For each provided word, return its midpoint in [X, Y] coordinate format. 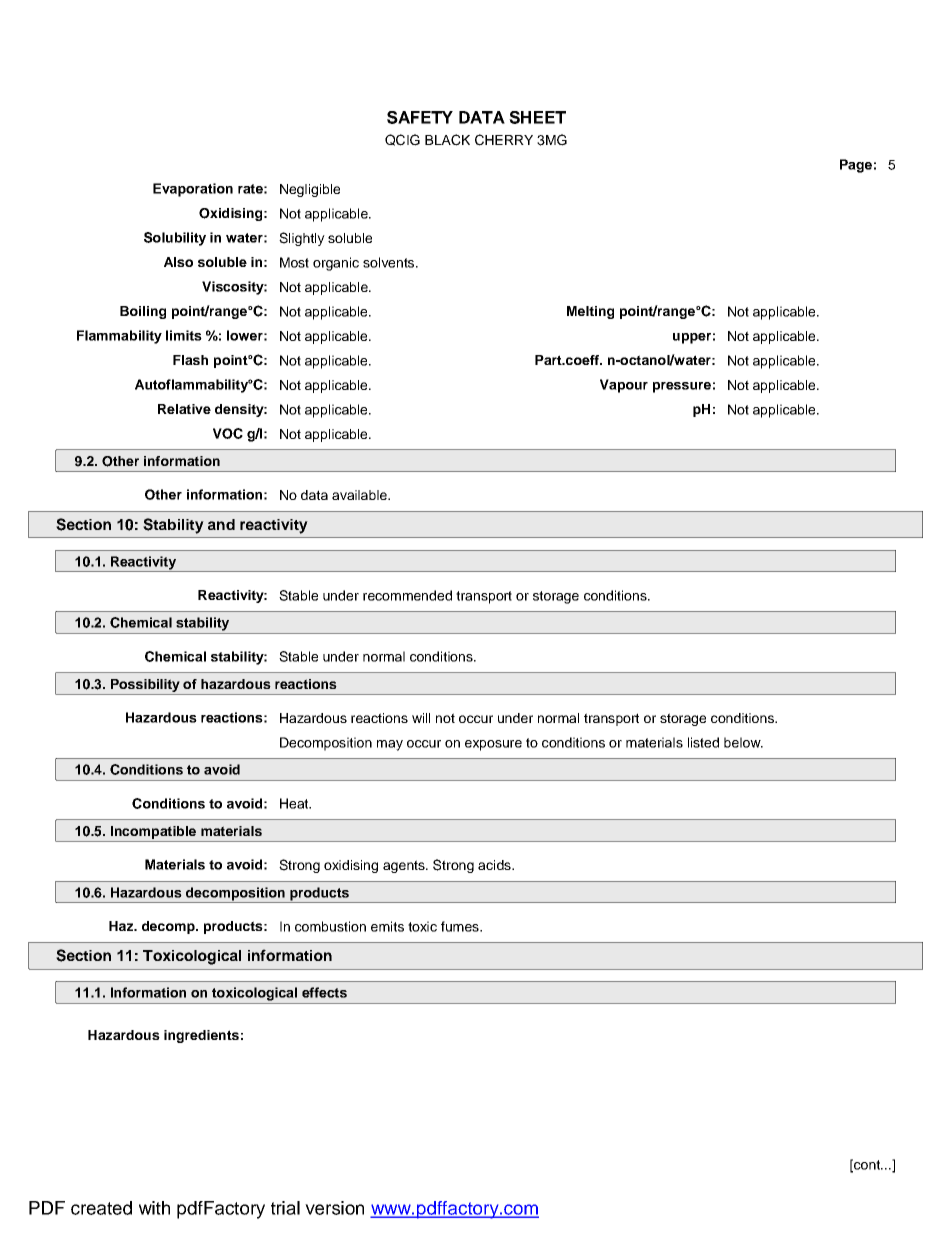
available [360, 495]
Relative [184, 409]
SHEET [537, 117]
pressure [682, 387]
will [421, 718]
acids [495, 865]
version [334, 1208]
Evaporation [193, 190]
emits [387, 926]
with [154, 1208]
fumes [461, 926]
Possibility [145, 685]
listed [703, 742]
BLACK [447, 140]
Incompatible [153, 832]
